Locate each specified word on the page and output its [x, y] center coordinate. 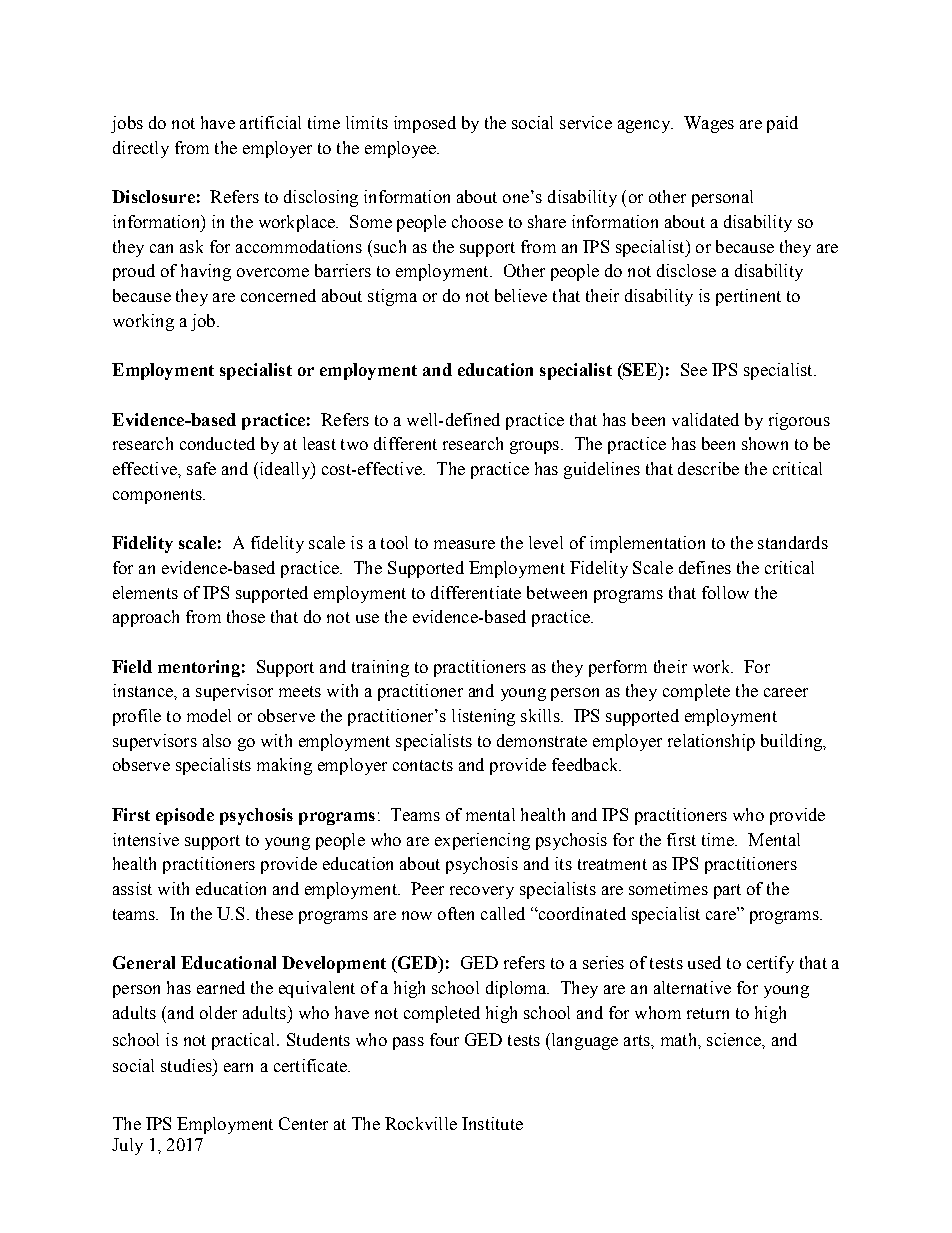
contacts [423, 765]
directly [141, 149]
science [735, 1039]
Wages [709, 124]
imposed [425, 124]
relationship [711, 742]
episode [185, 816]
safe [201, 468]
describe [708, 468]
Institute [492, 1123]
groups [534, 447]
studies [187, 1065]
